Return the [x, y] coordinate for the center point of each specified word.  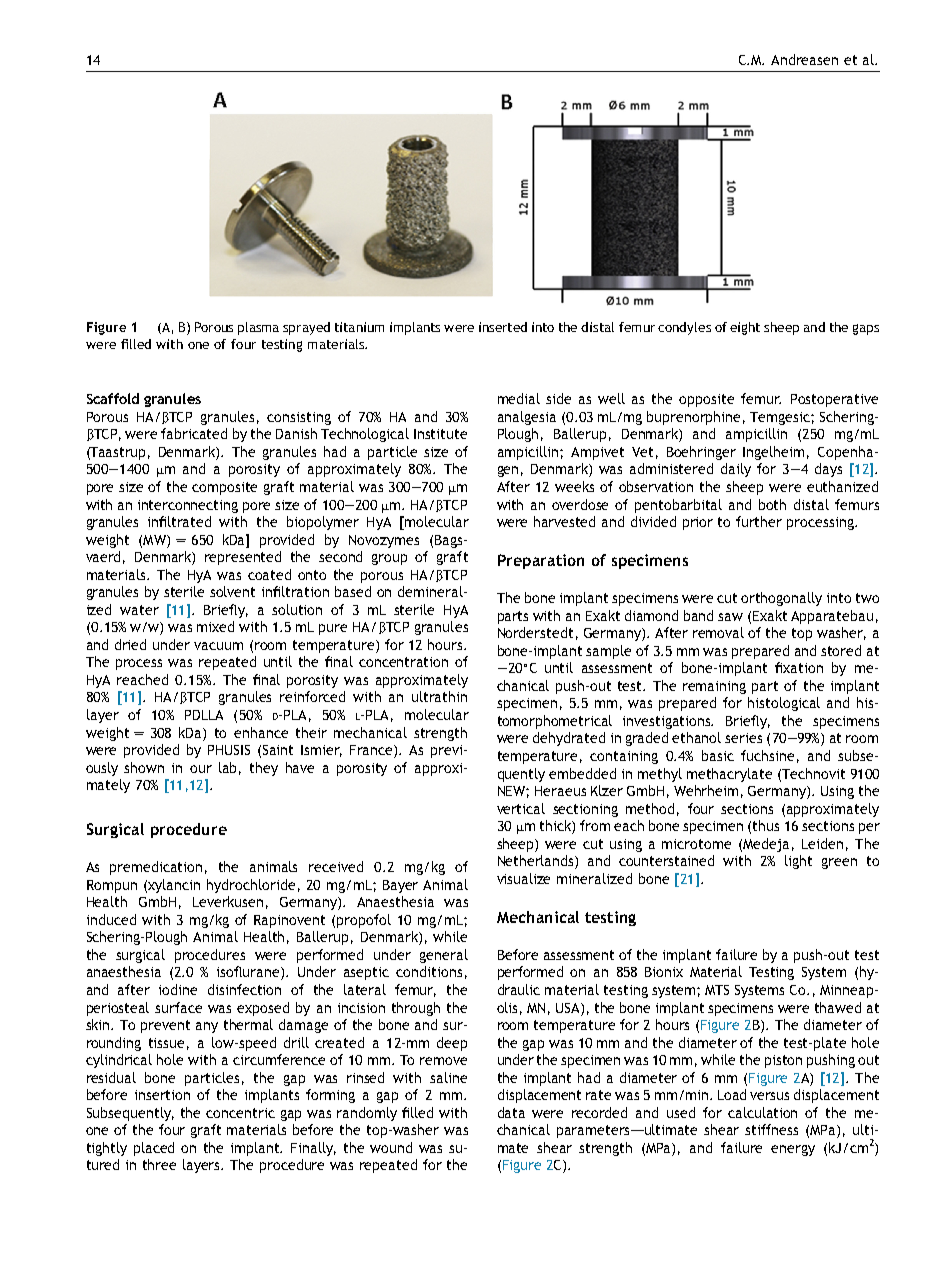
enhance [261, 732]
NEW [513, 792]
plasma [258, 328]
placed [154, 1149]
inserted [503, 327]
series [743, 738]
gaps [866, 329]
